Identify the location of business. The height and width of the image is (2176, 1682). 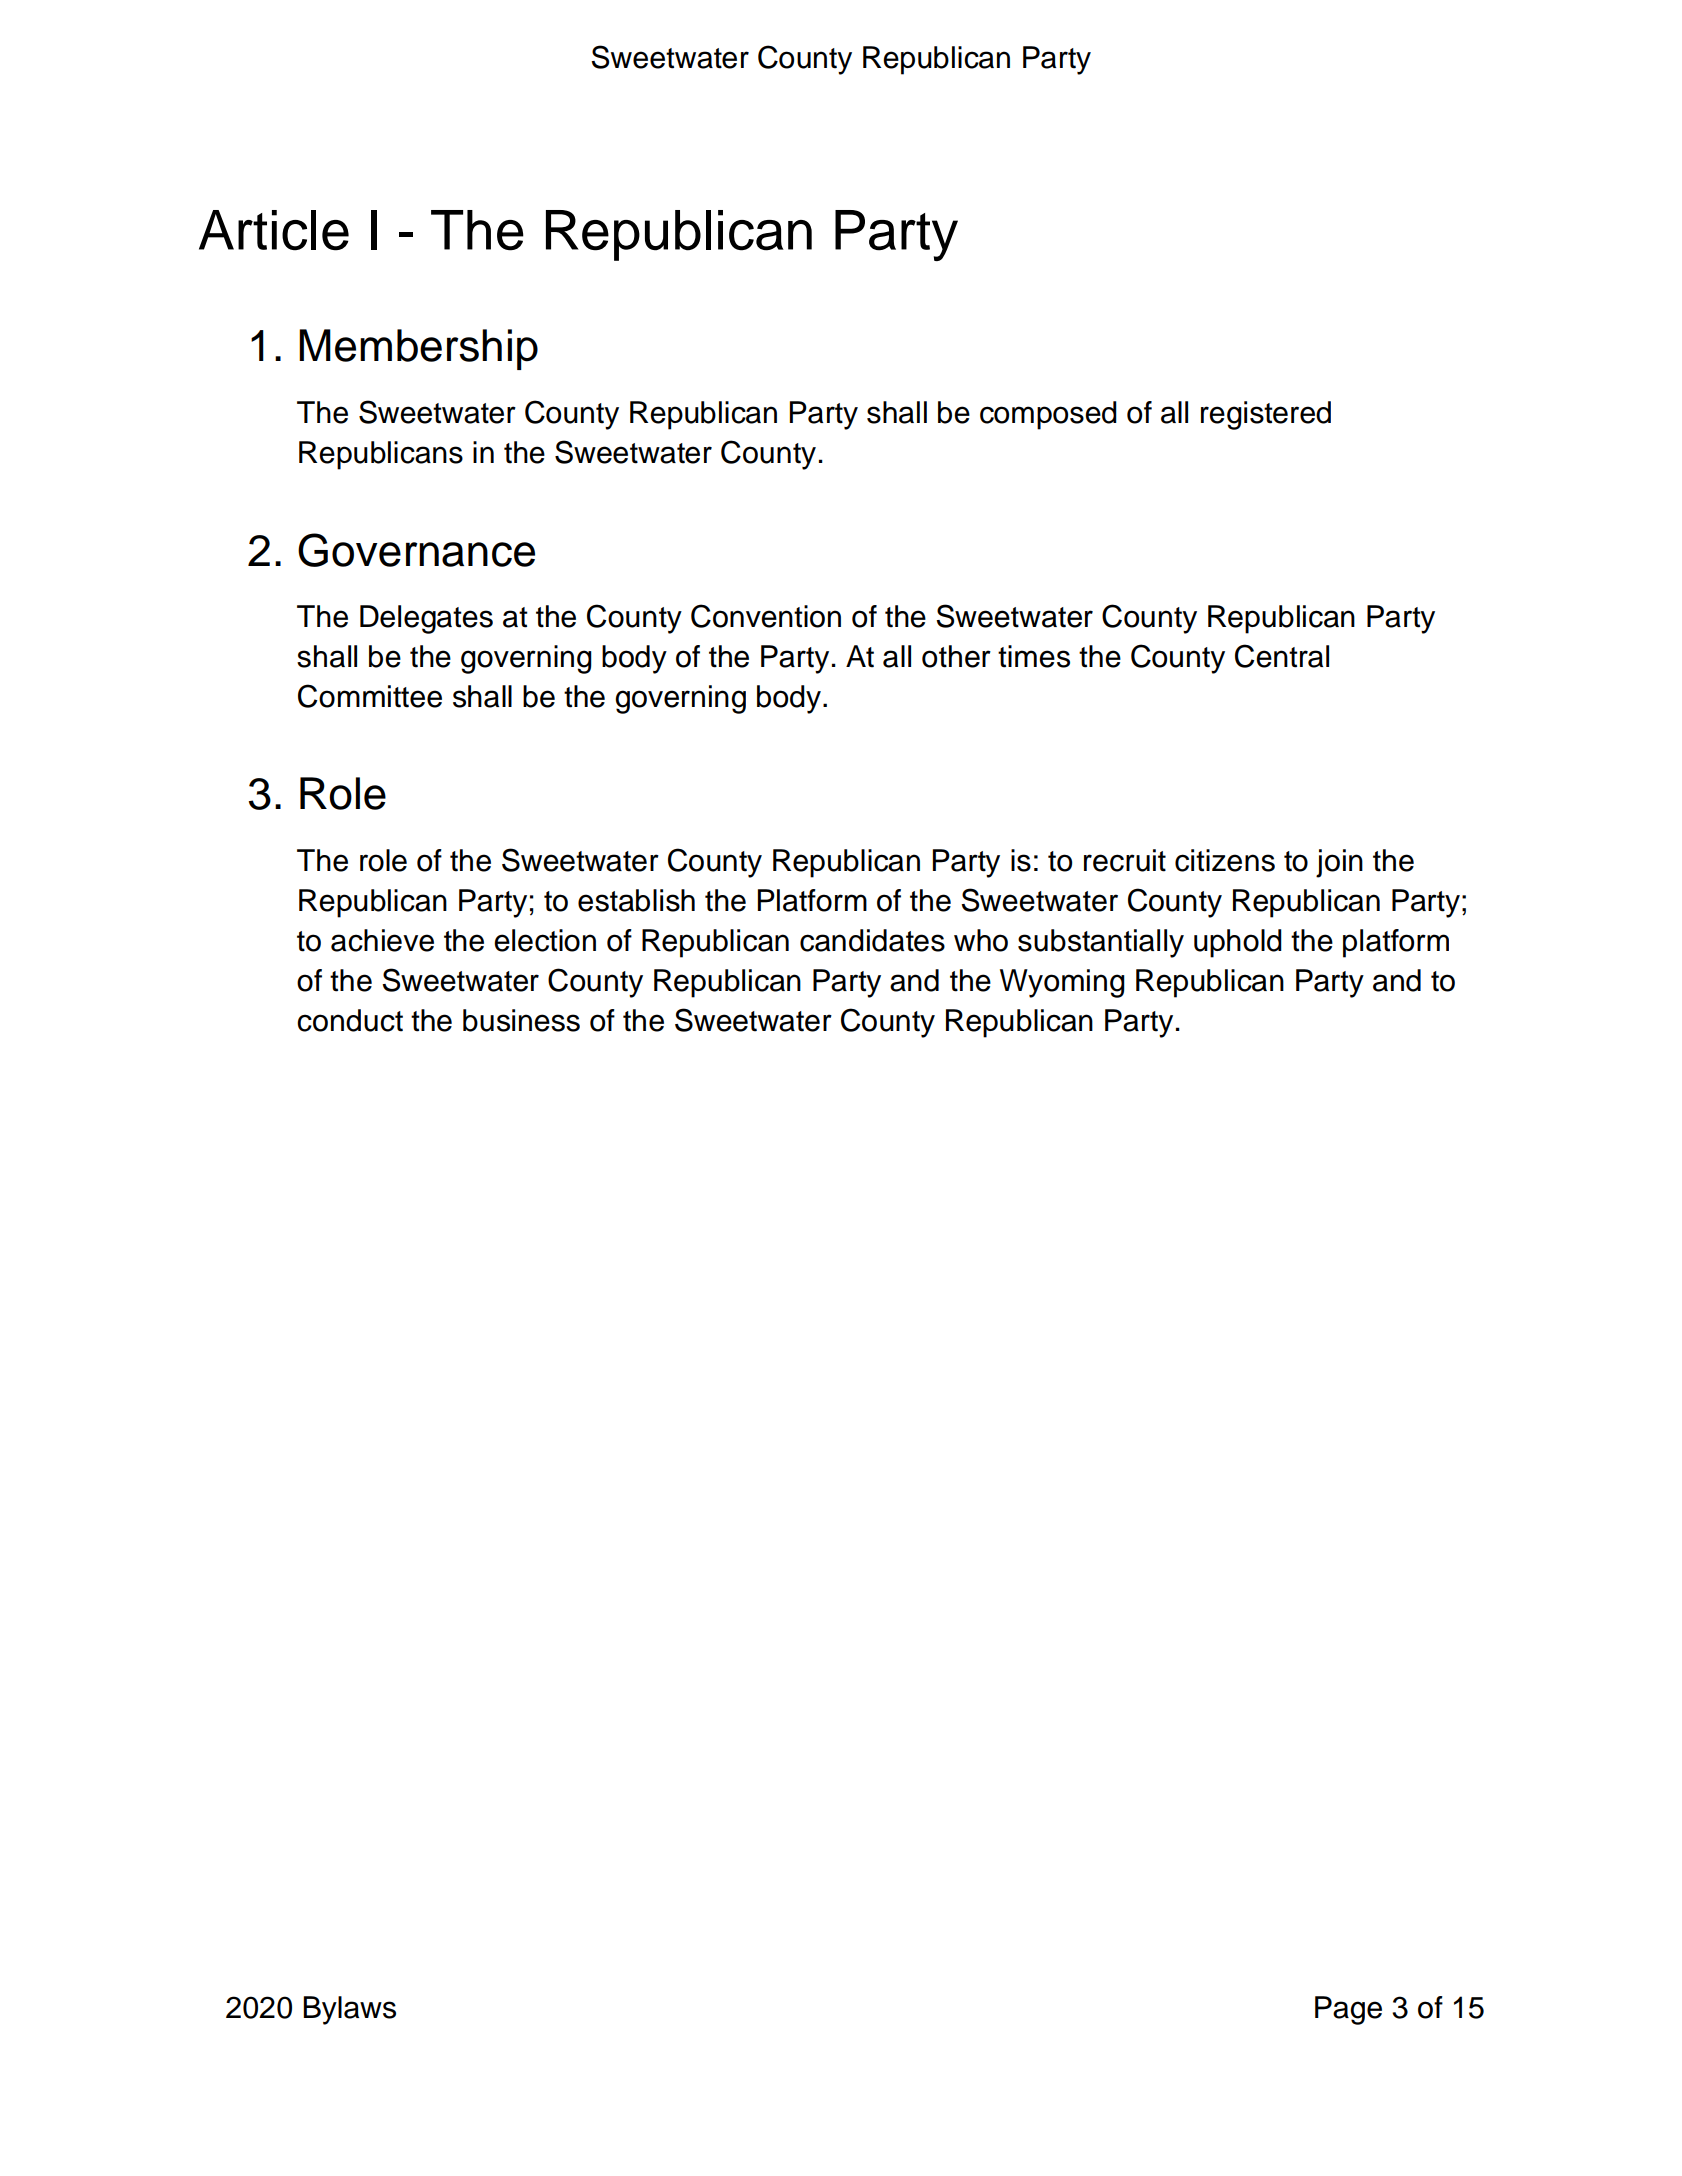
(521, 1020).
